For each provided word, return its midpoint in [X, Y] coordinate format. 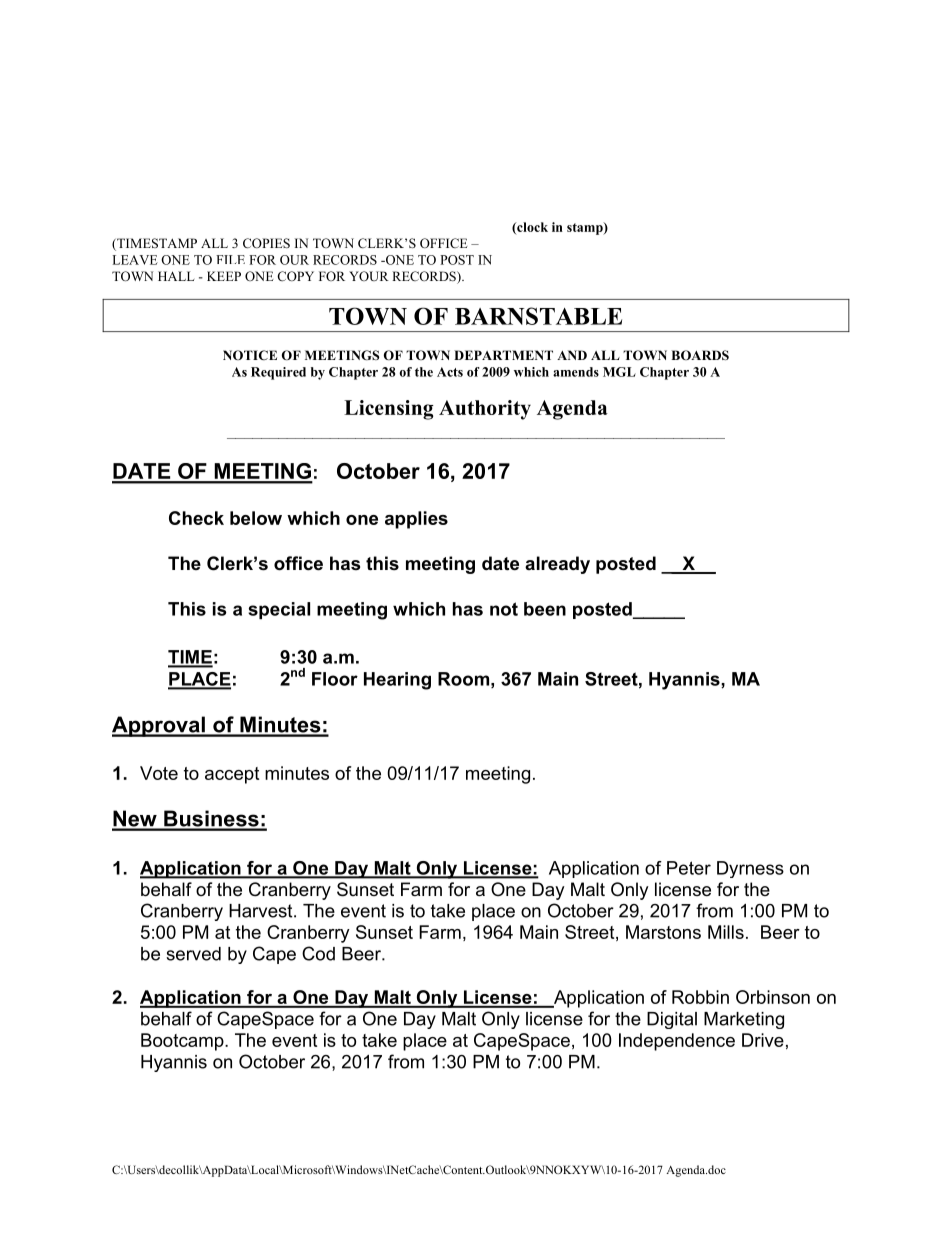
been [545, 609]
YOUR [369, 276]
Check [196, 518]
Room [463, 679]
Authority [485, 410]
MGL [619, 372]
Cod [318, 953]
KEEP [224, 276]
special [279, 610]
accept [232, 775]
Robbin [700, 997]
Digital [672, 1020]
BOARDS [700, 355]
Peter [689, 868]
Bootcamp [183, 1042]
